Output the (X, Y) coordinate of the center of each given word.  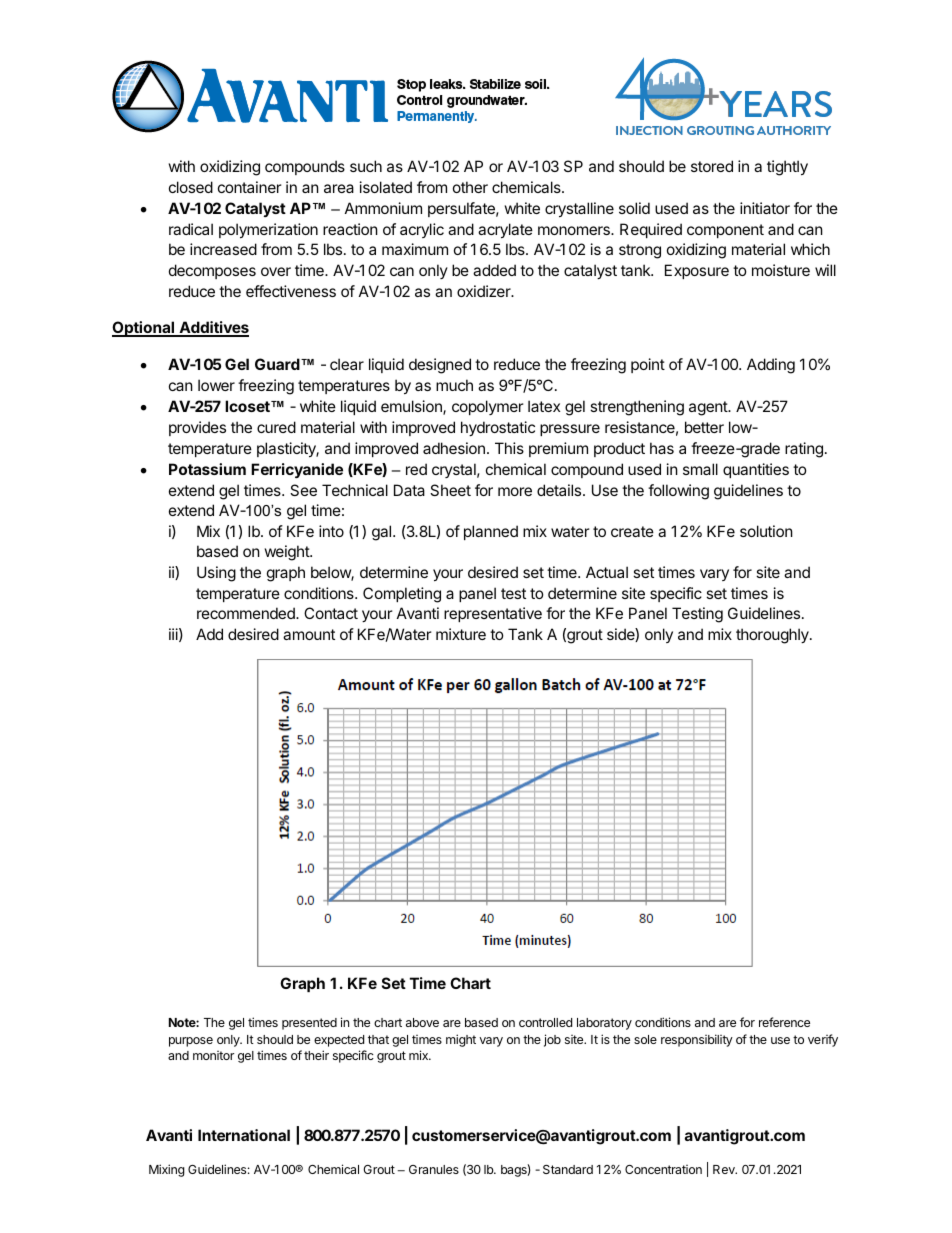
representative (493, 614)
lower (216, 385)
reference (784, 1022)
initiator (765, 208)
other (470, 187)
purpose (191, 1042)
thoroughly (773, 636)
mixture (461, 634)
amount (309, 634)
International (244, 1135)
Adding (771, 366)
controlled (545, 1022)
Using (216, 574)
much (454, 385)
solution (766, 531)
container (250, 187)
